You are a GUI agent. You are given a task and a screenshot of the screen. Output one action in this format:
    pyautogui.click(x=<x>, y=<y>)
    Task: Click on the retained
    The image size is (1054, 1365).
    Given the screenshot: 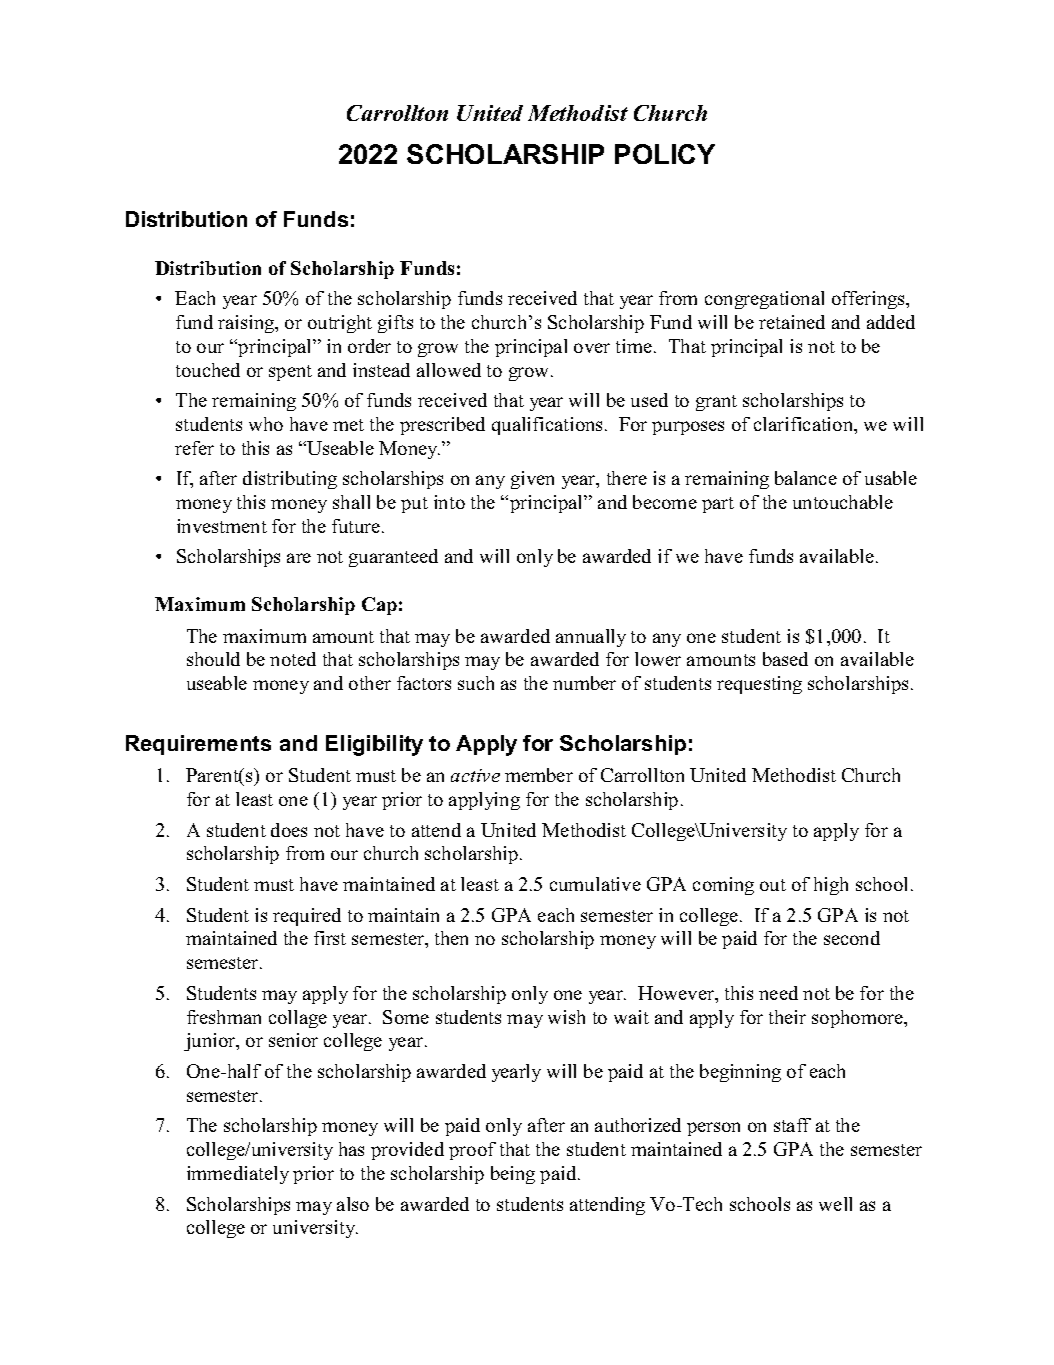 What is the action you would take?
    pyautogui.click(x=792, y=322)
